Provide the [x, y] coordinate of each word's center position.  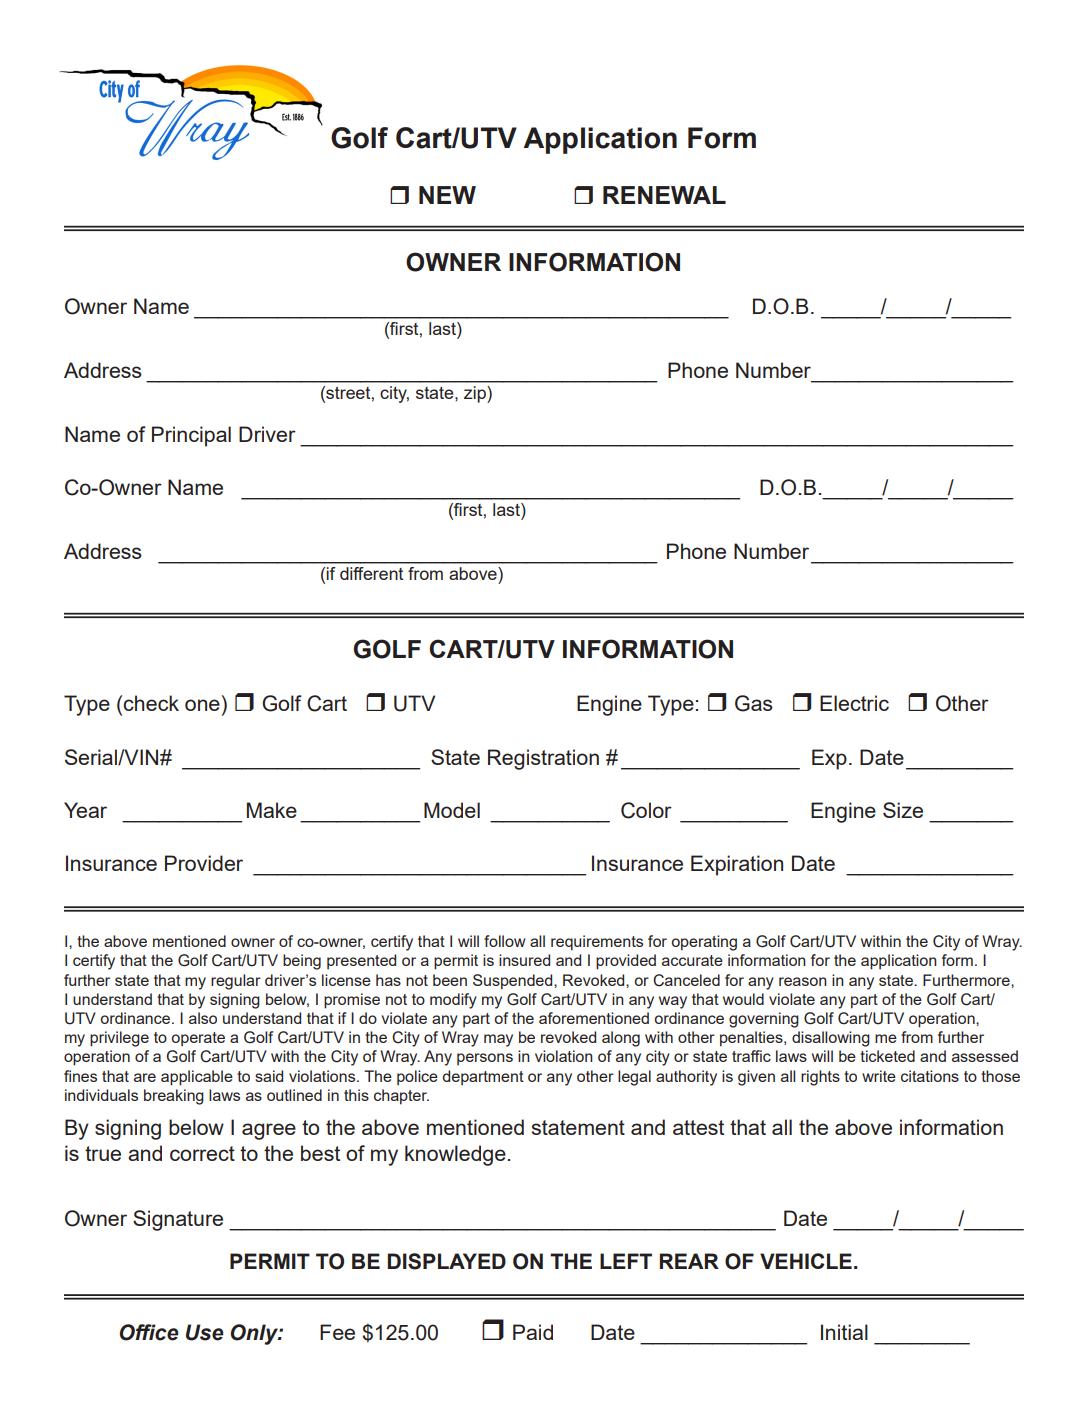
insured [524, 960]
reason [803, 981]
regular [236, 982]
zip [476, 394]
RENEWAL [664, 195]
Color [646, 810]
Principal [191, 436]
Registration [543, 759]
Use [205, 1332]
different [371, 573]
